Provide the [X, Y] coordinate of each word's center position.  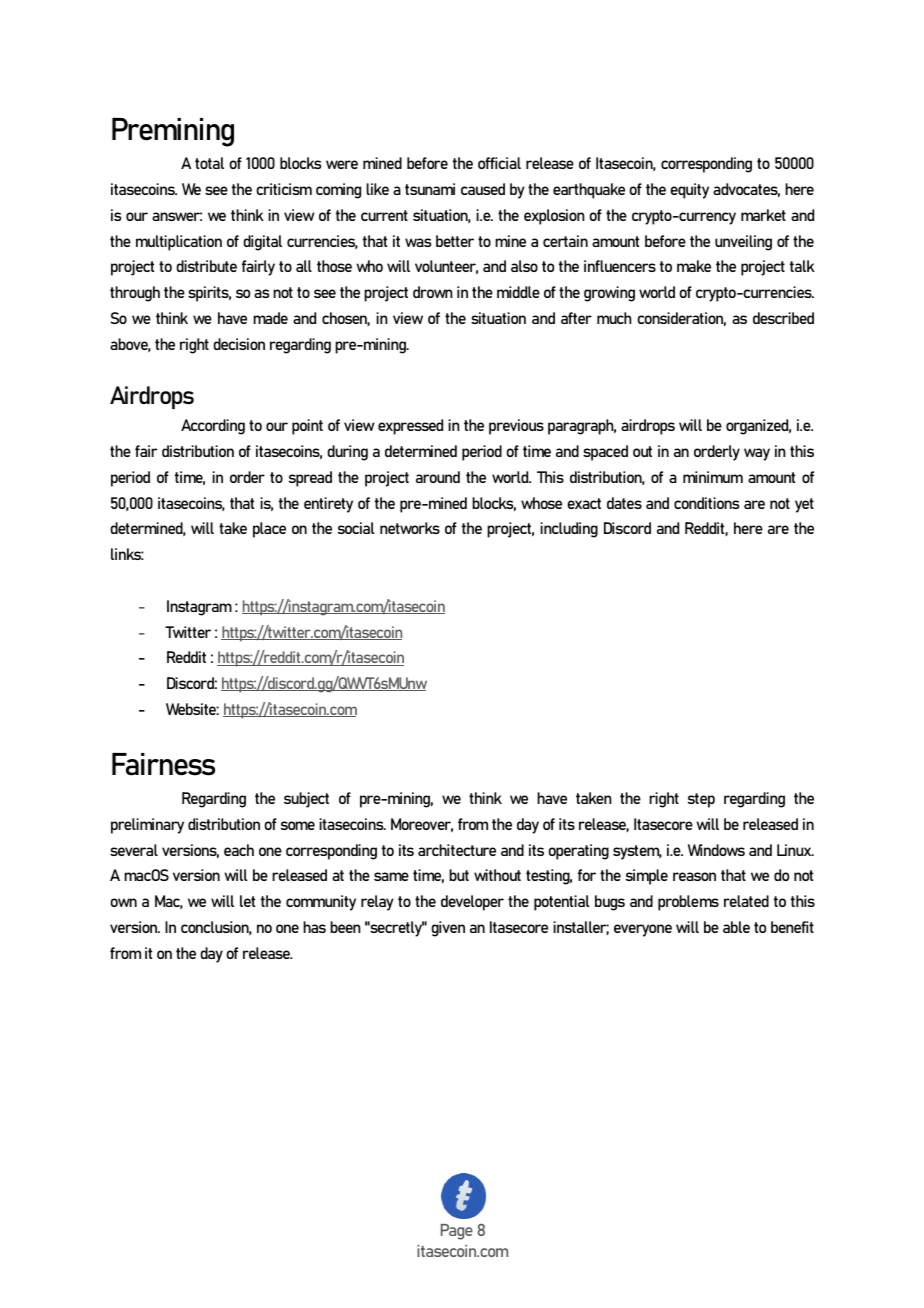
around [438, 477]
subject [306, 800]
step [701, 800]
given [448, 929]
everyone [643, 930]
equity [689, 191]
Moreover [422, 825]
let [247, 901]
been [345, 927]
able [736, 927]
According [213, 427]
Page [457, 1232]
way [757, 454]
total [209, 163]
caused [483, 189]
